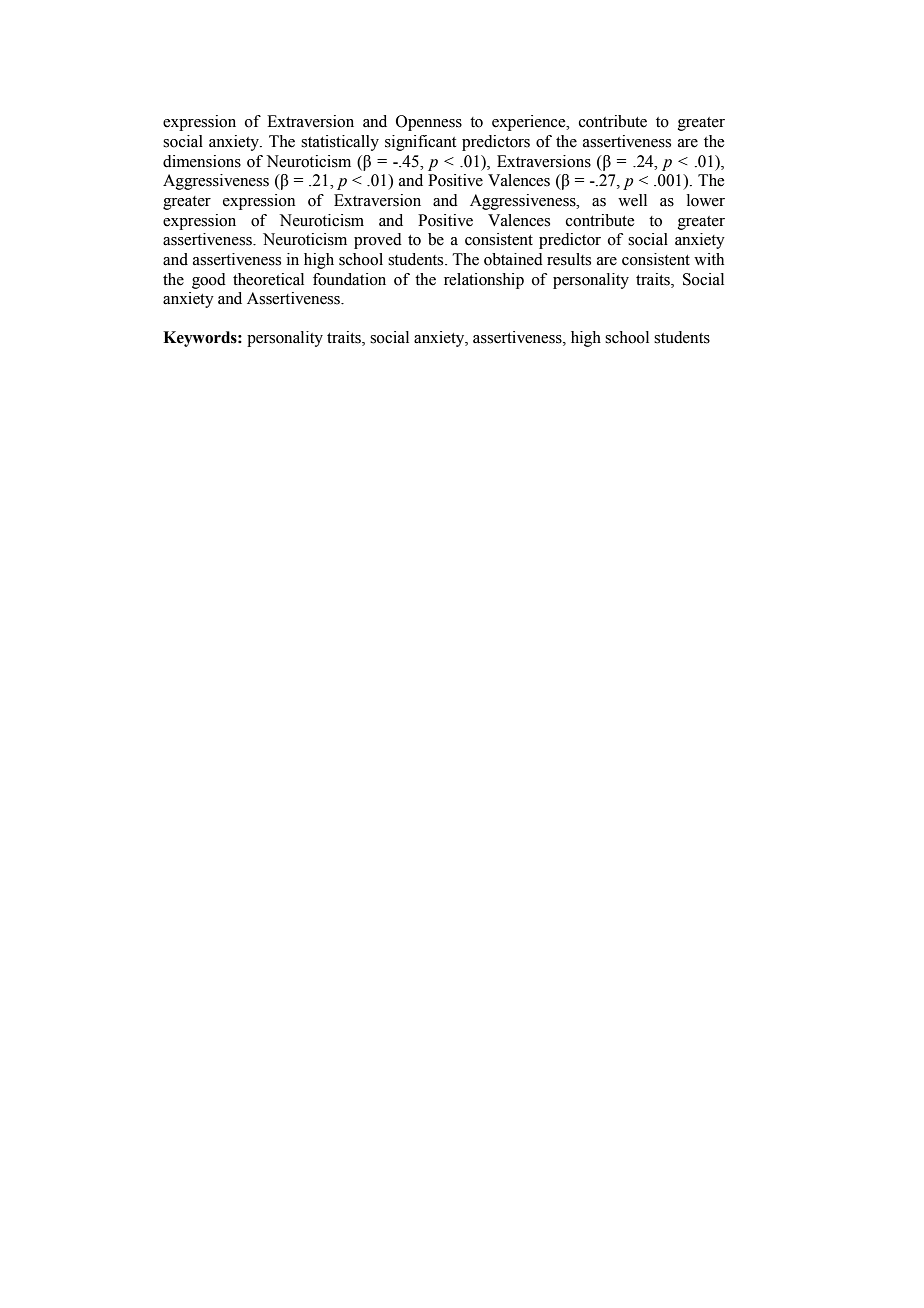 The image size is (924, 1308). I want to click on theoretical, so click(268, 279).
